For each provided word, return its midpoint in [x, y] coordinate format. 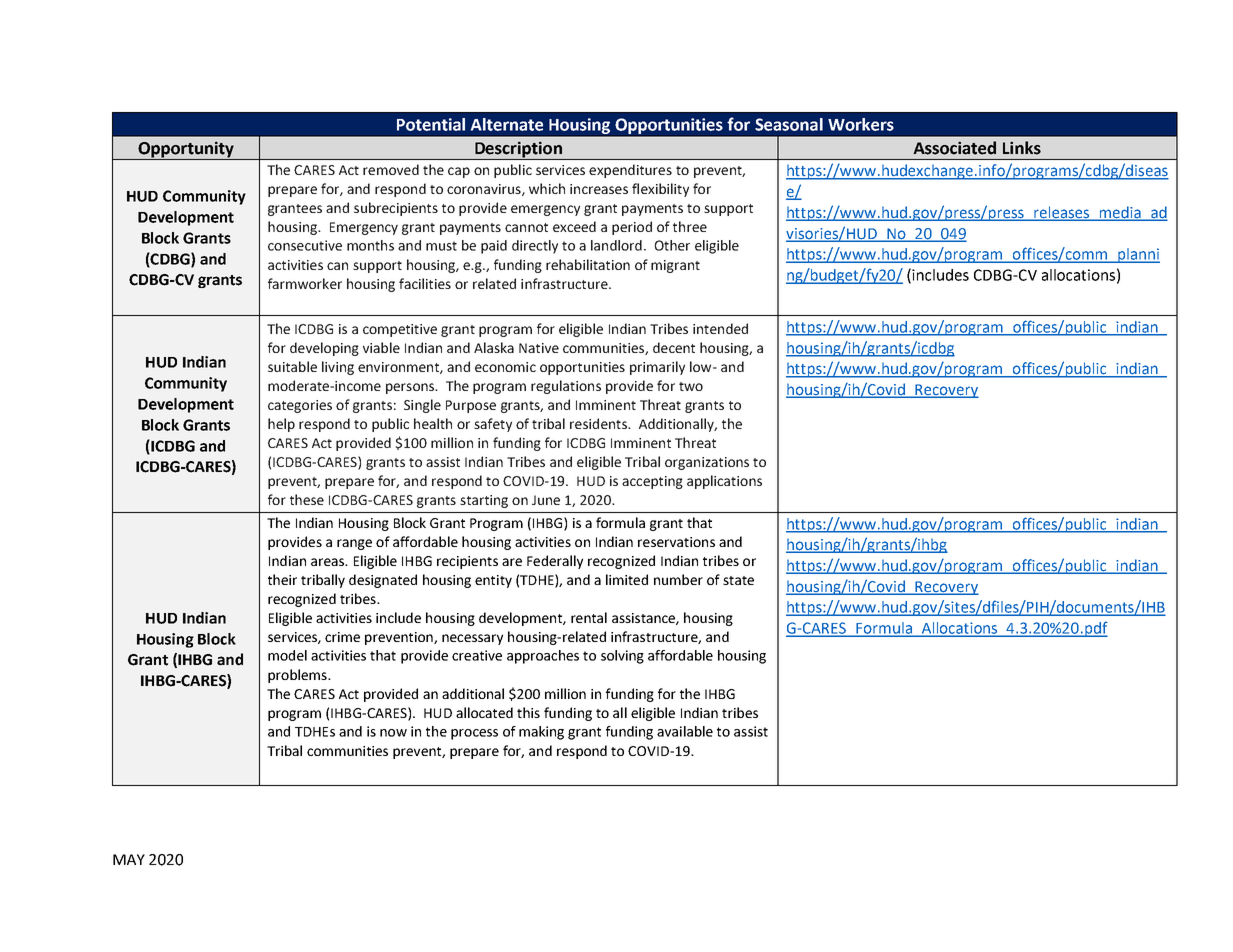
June [546, 500]
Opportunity [186, 150]
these [307, 499]
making [541, 733]
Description [518, 150]
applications [724, 482]
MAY [129, 859]
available [685, 731]
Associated [954, 148]
